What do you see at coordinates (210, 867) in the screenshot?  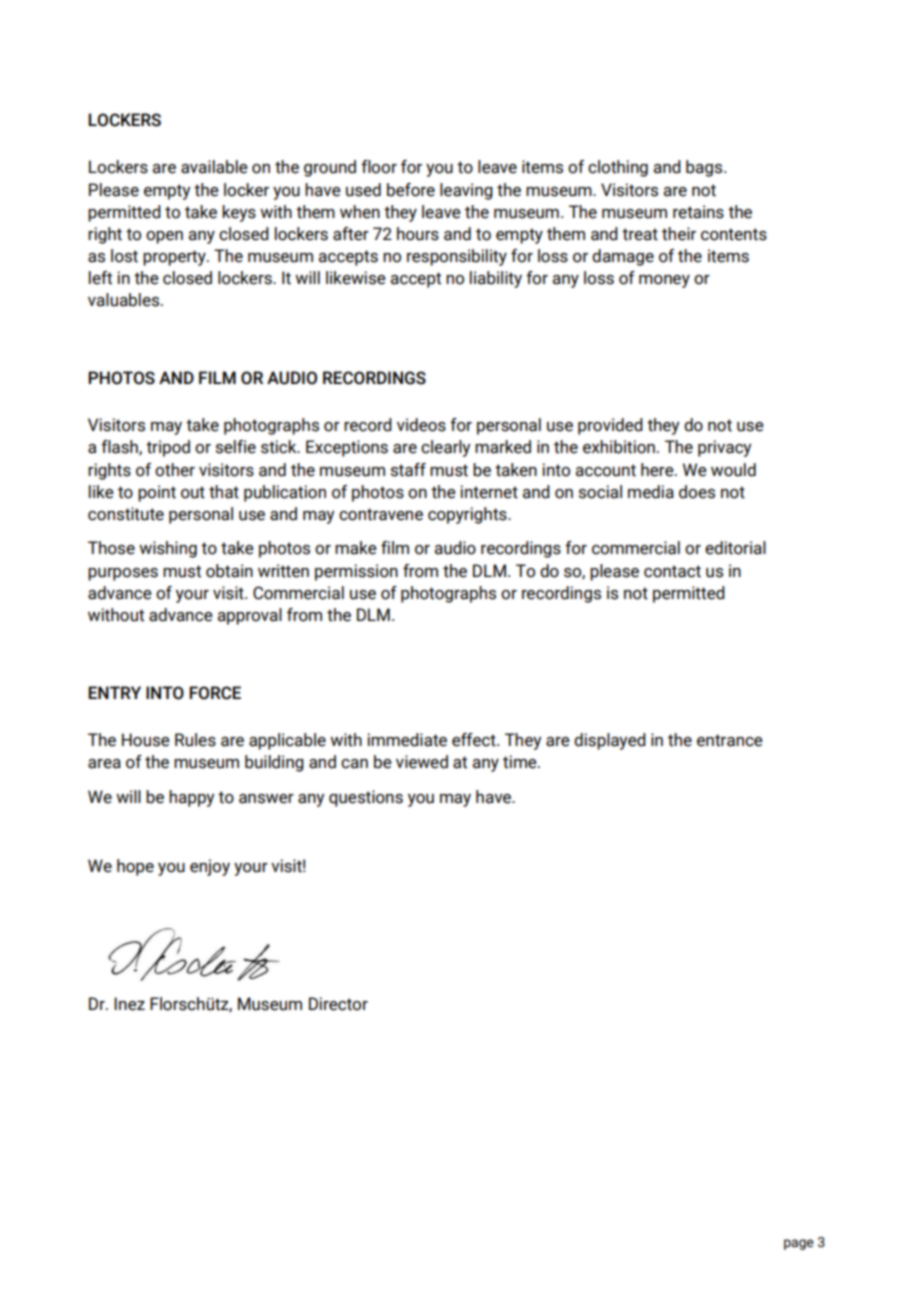 I see `enjoy` at bounding box center [210, 867].
